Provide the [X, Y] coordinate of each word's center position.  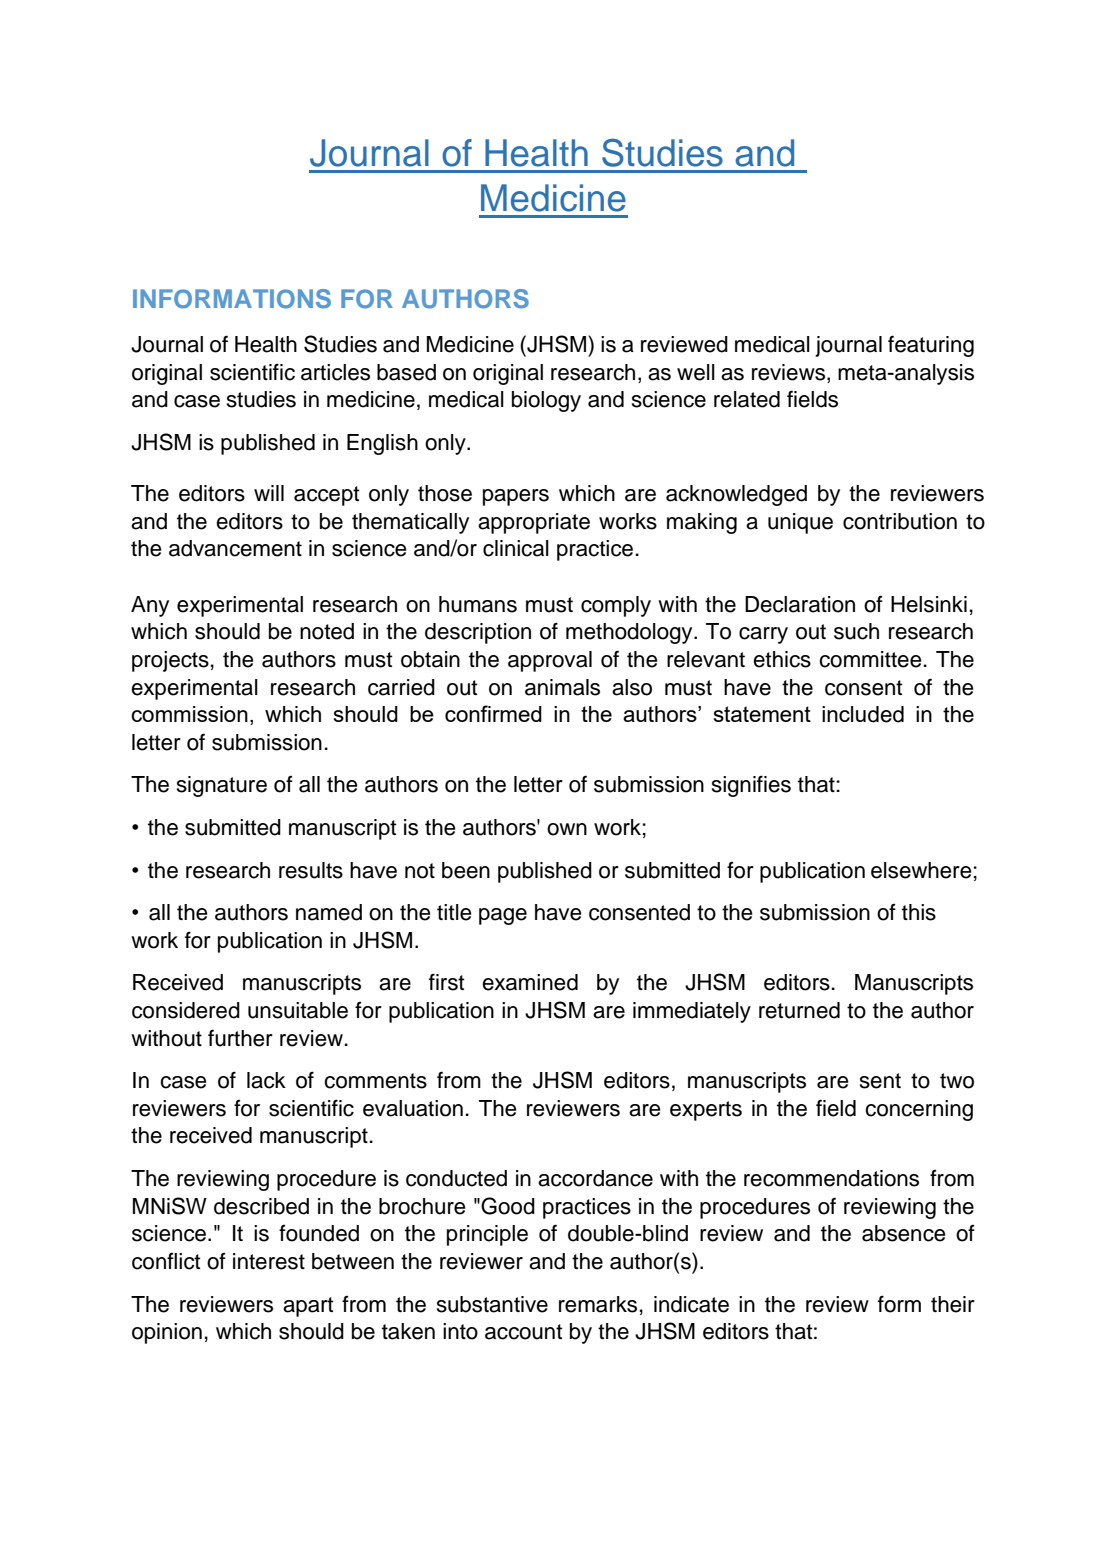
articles [335, 372]
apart [308, 1307]
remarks [598, 1304]
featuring [931, 346]
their [953, 1304]
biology [546, 401]
